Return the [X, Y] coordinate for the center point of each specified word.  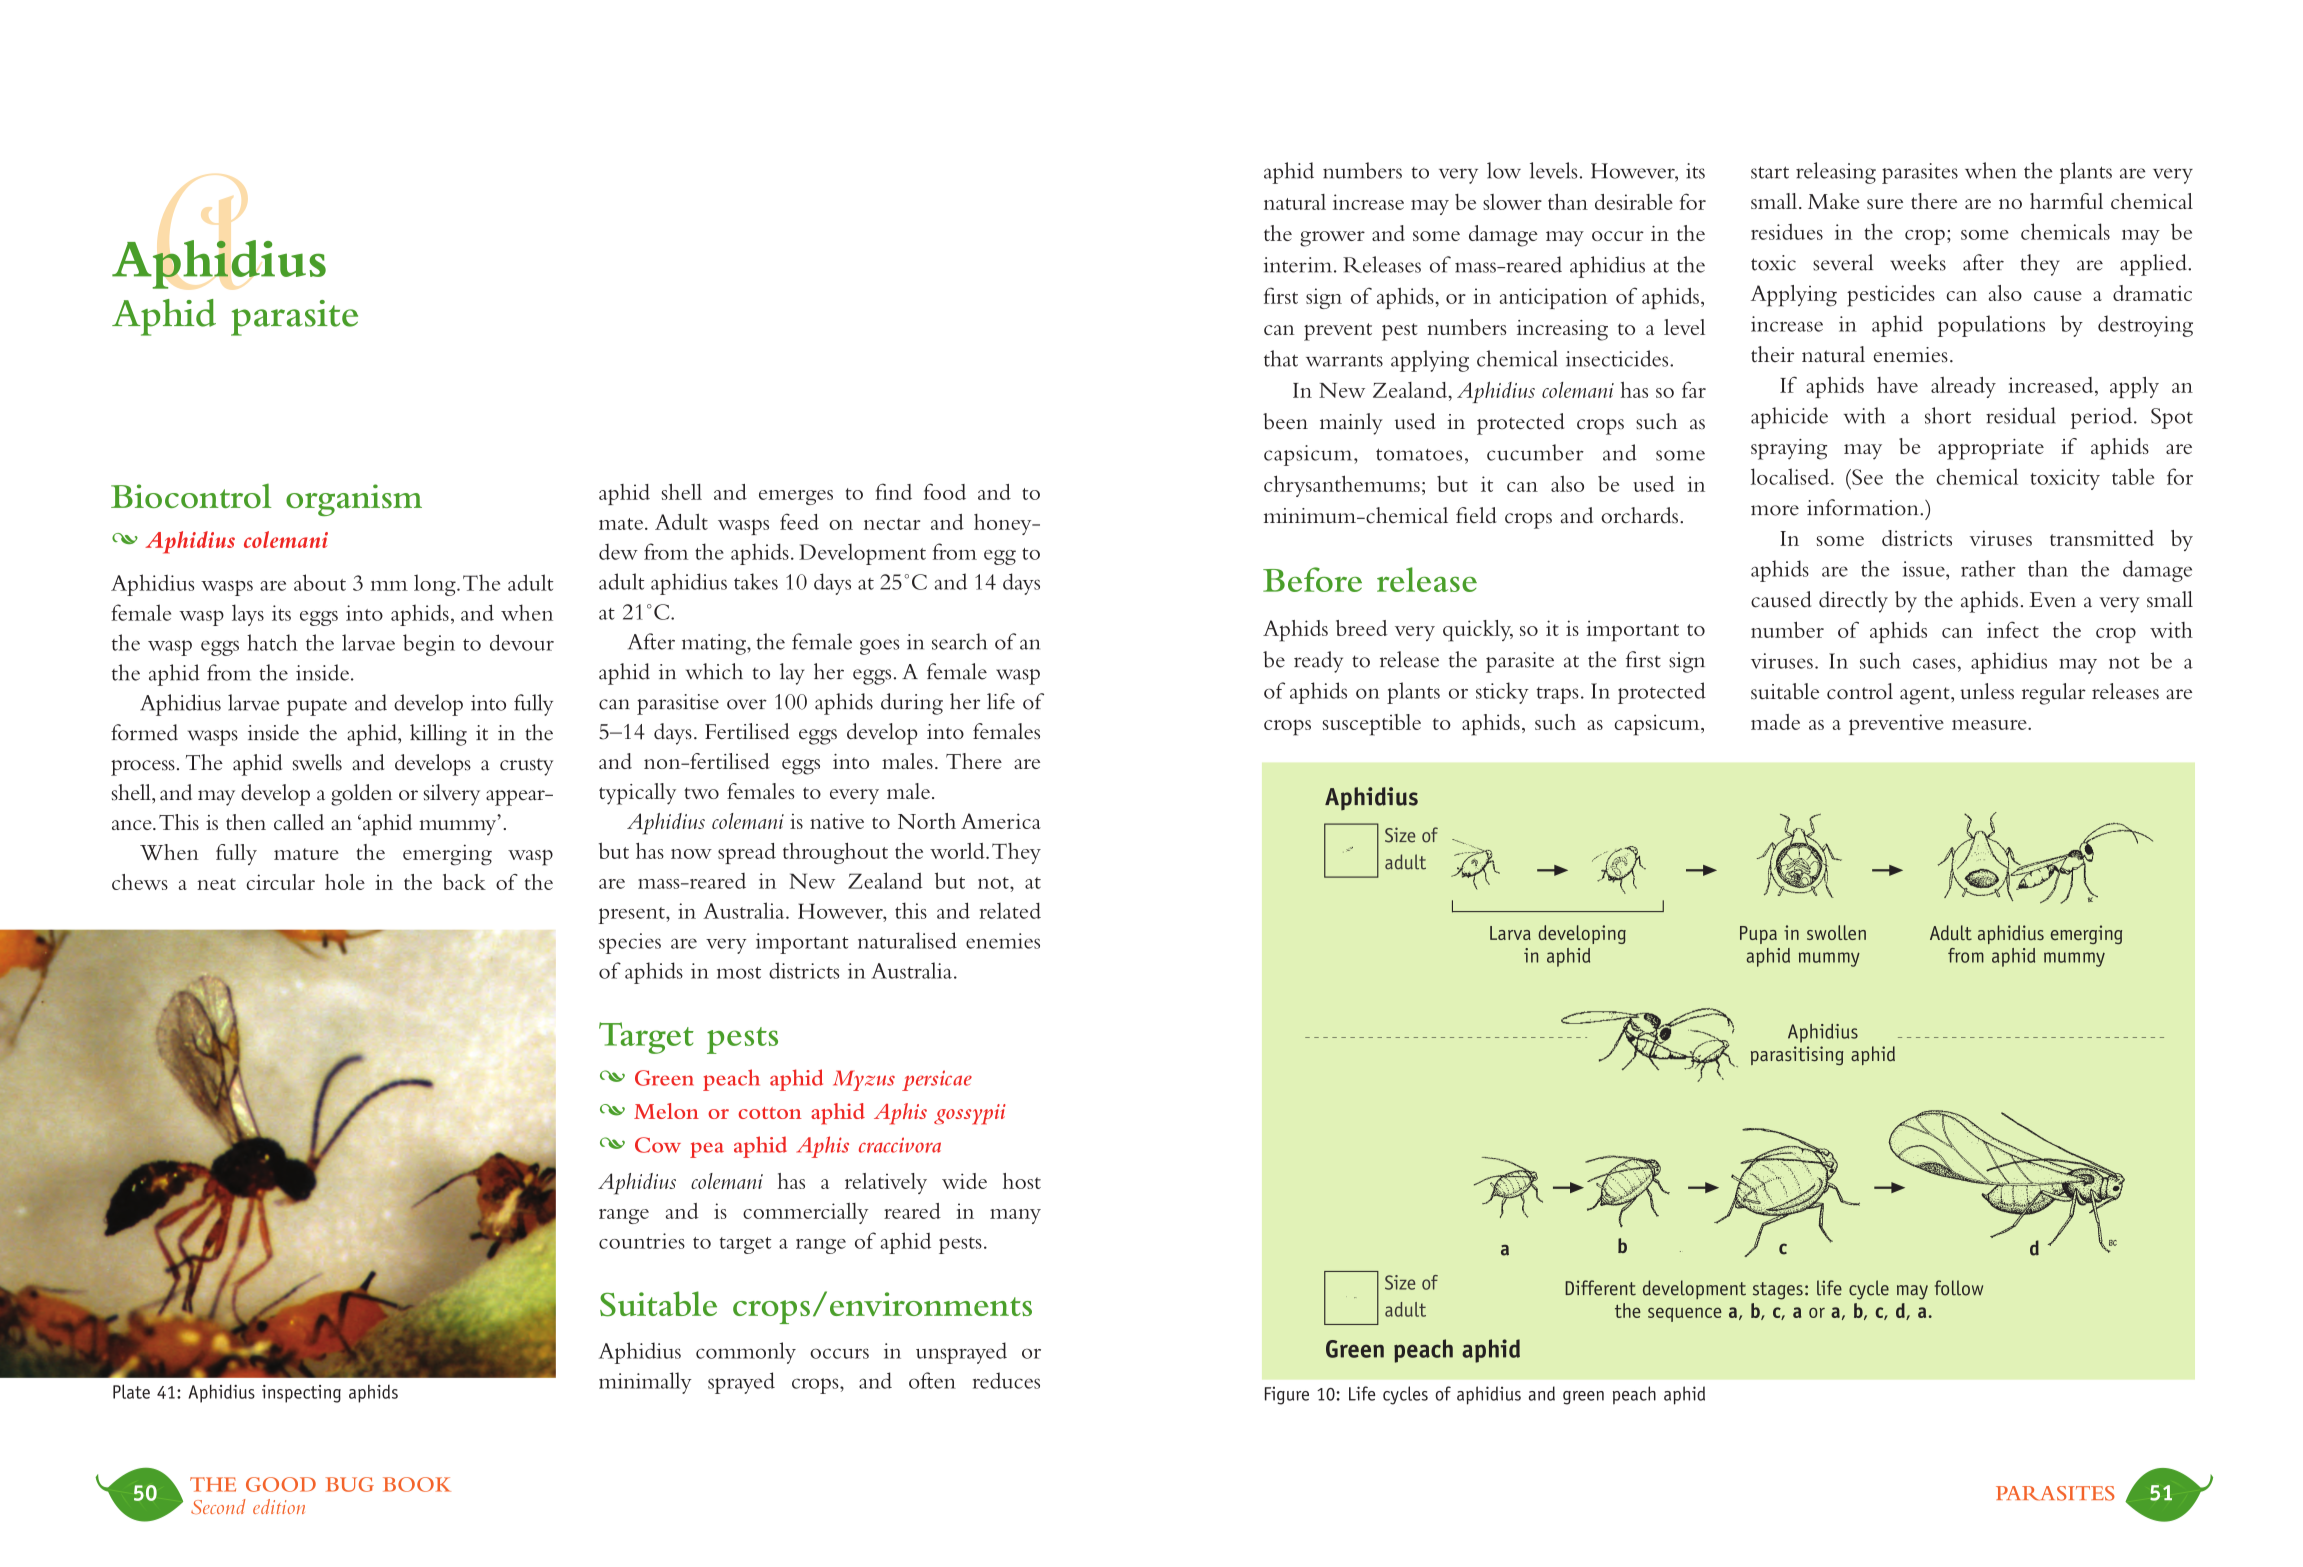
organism [354, 500]
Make [1834, 201]
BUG [350, 1484]
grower [1332, 239]
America [1001, 821]
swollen [1836, 932]
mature [306, 854]
